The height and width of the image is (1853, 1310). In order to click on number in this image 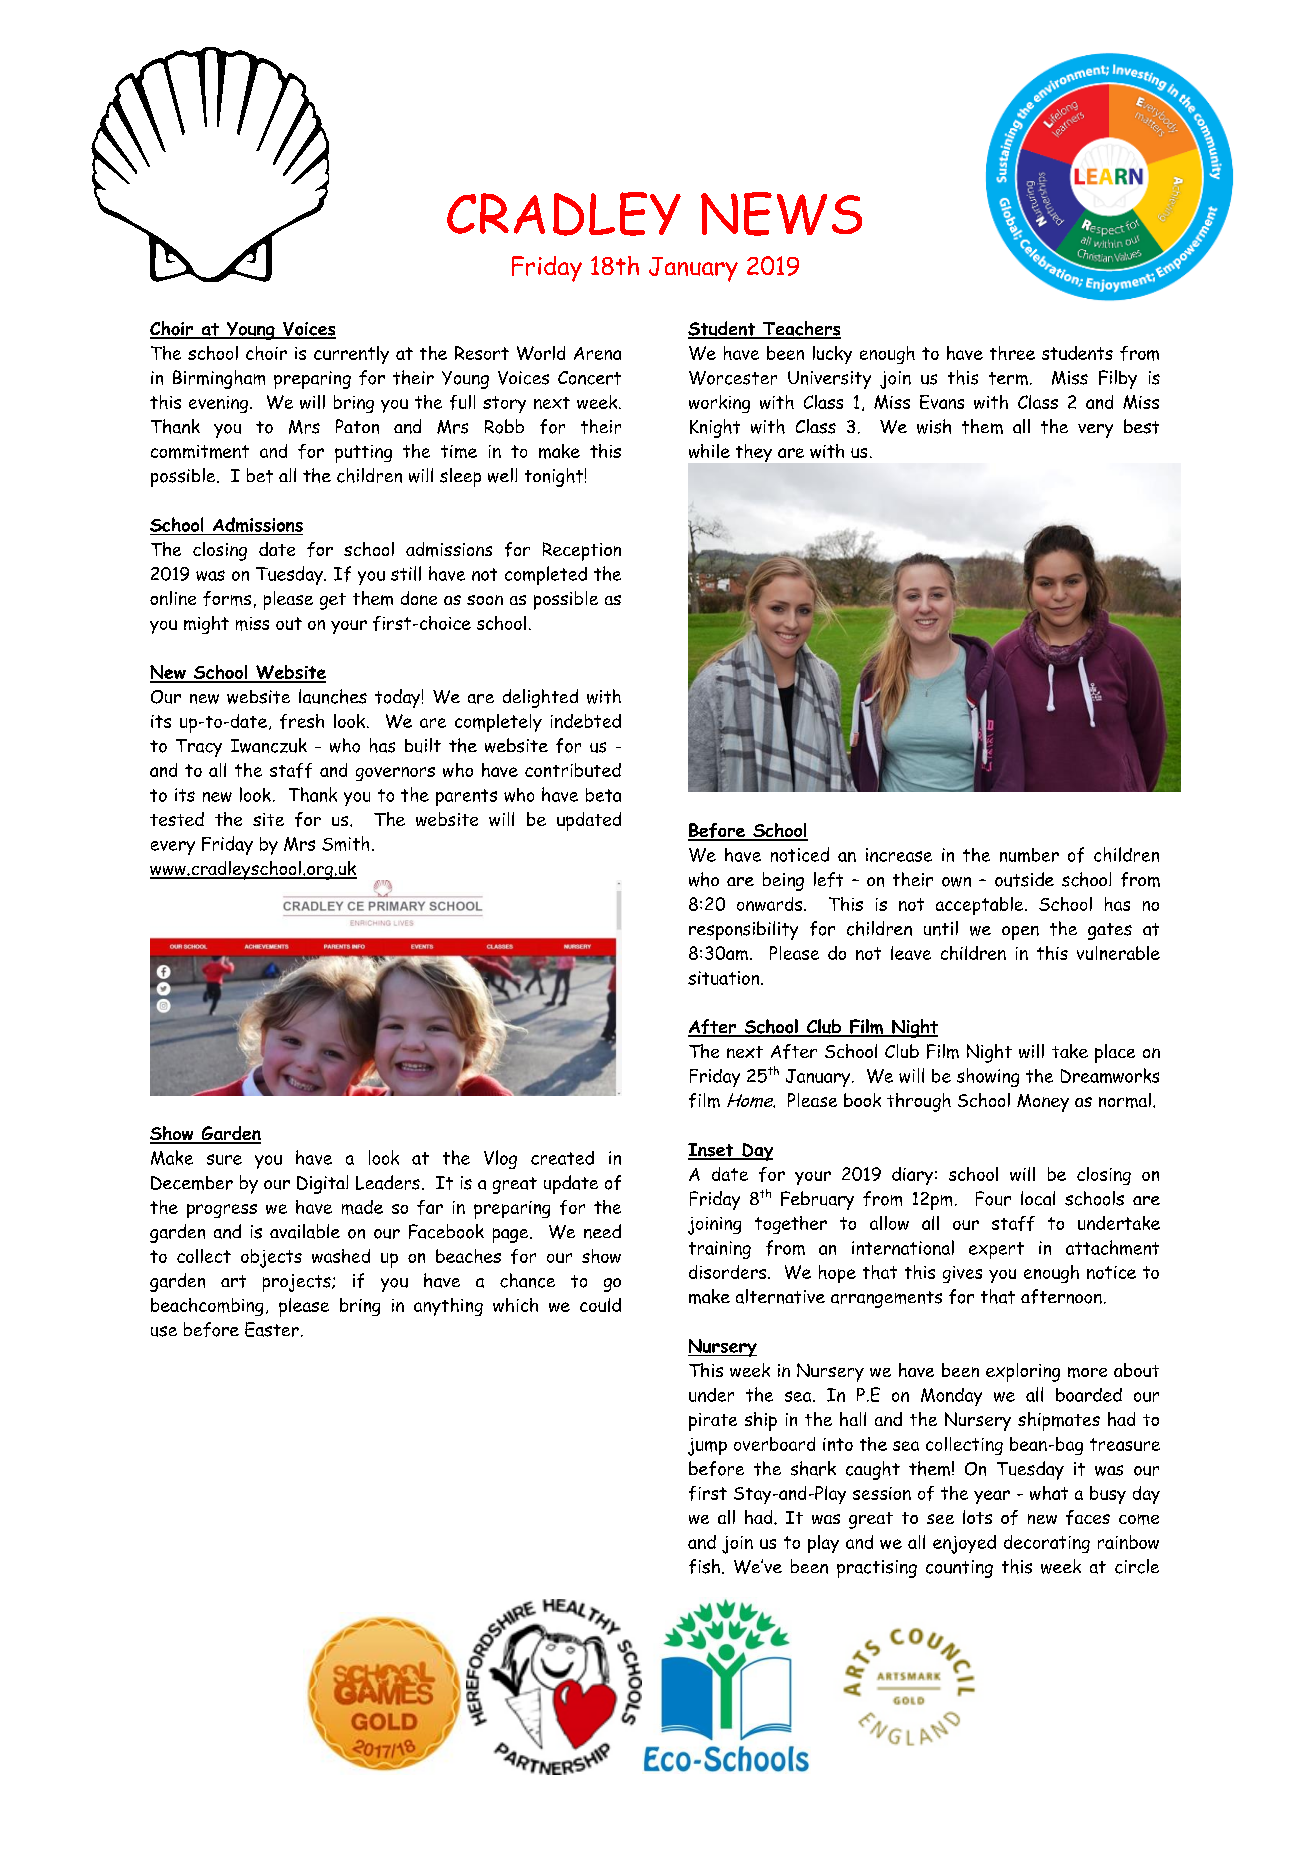, I will do `click(1029, 855)`.
